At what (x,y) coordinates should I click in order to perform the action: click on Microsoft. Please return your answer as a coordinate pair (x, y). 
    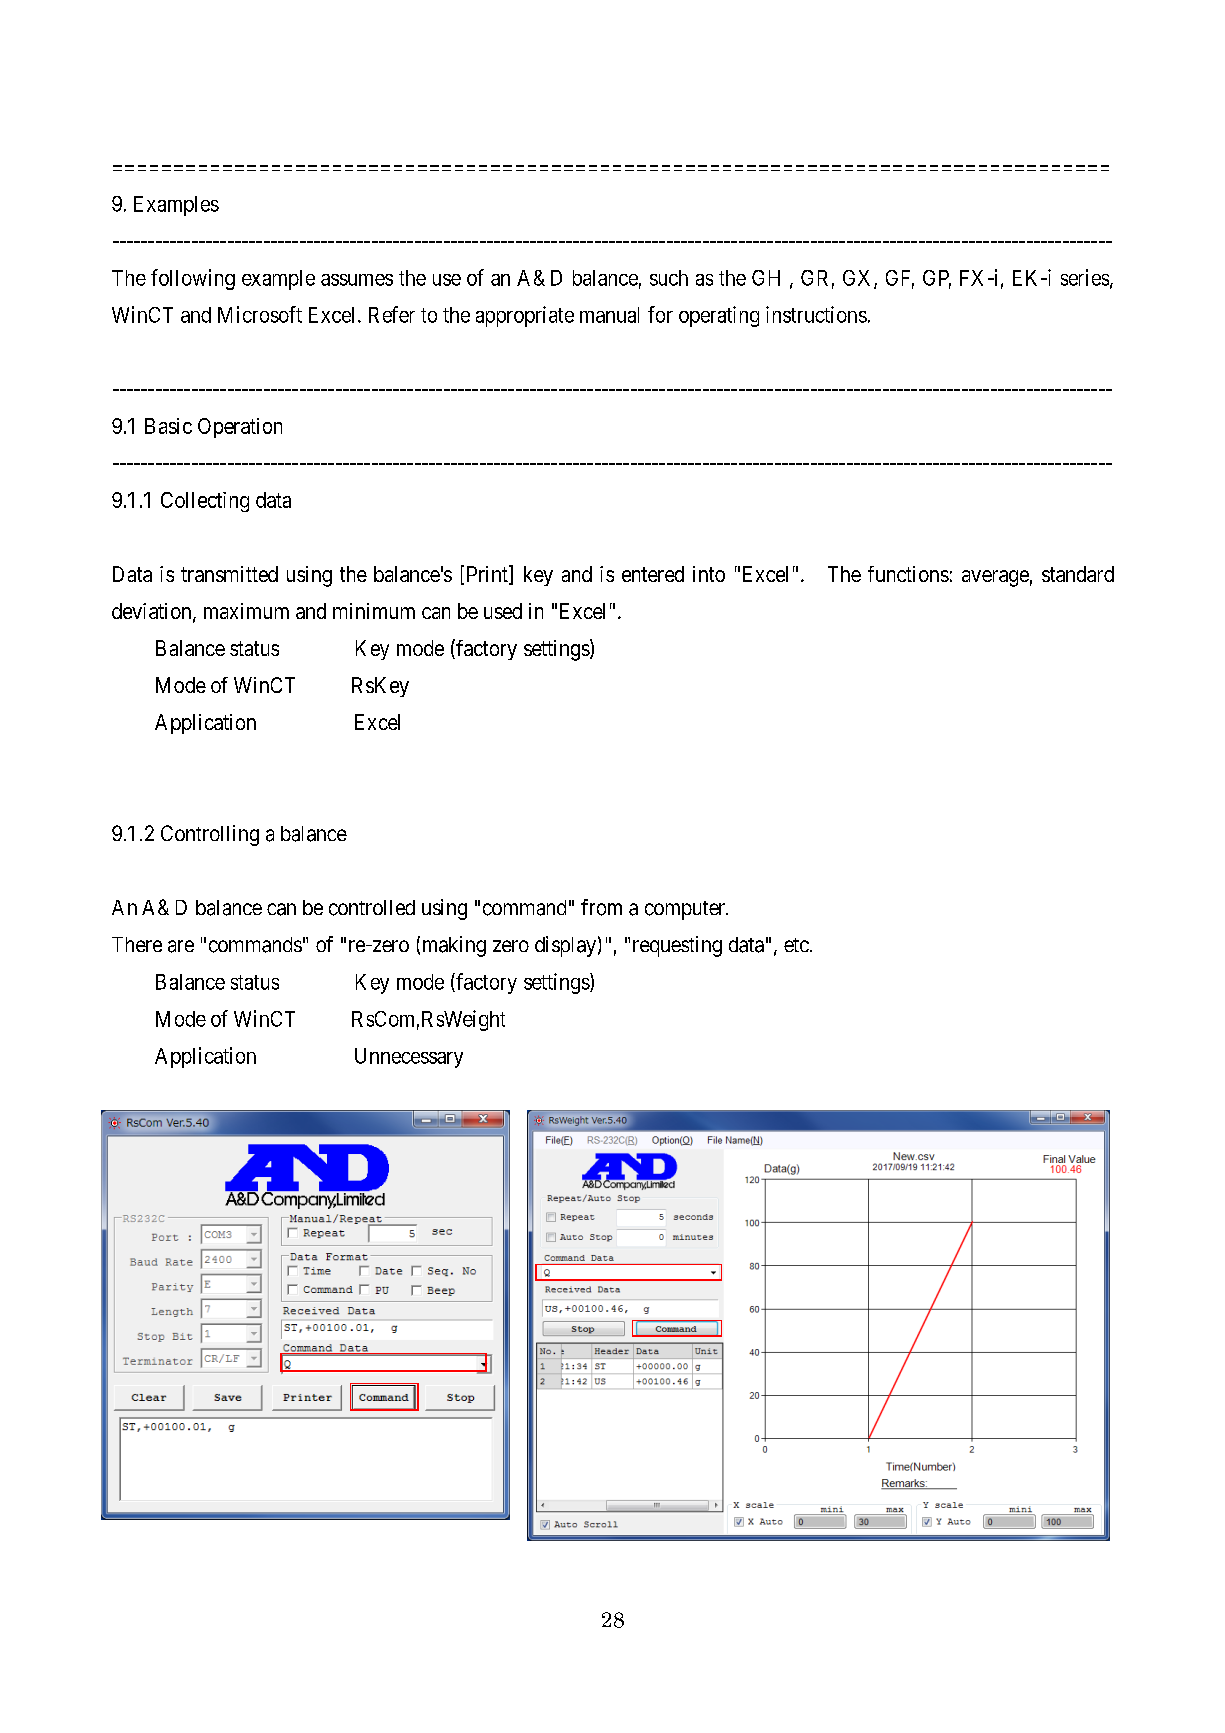
    Looking at the image, I should click on (260, 314).
